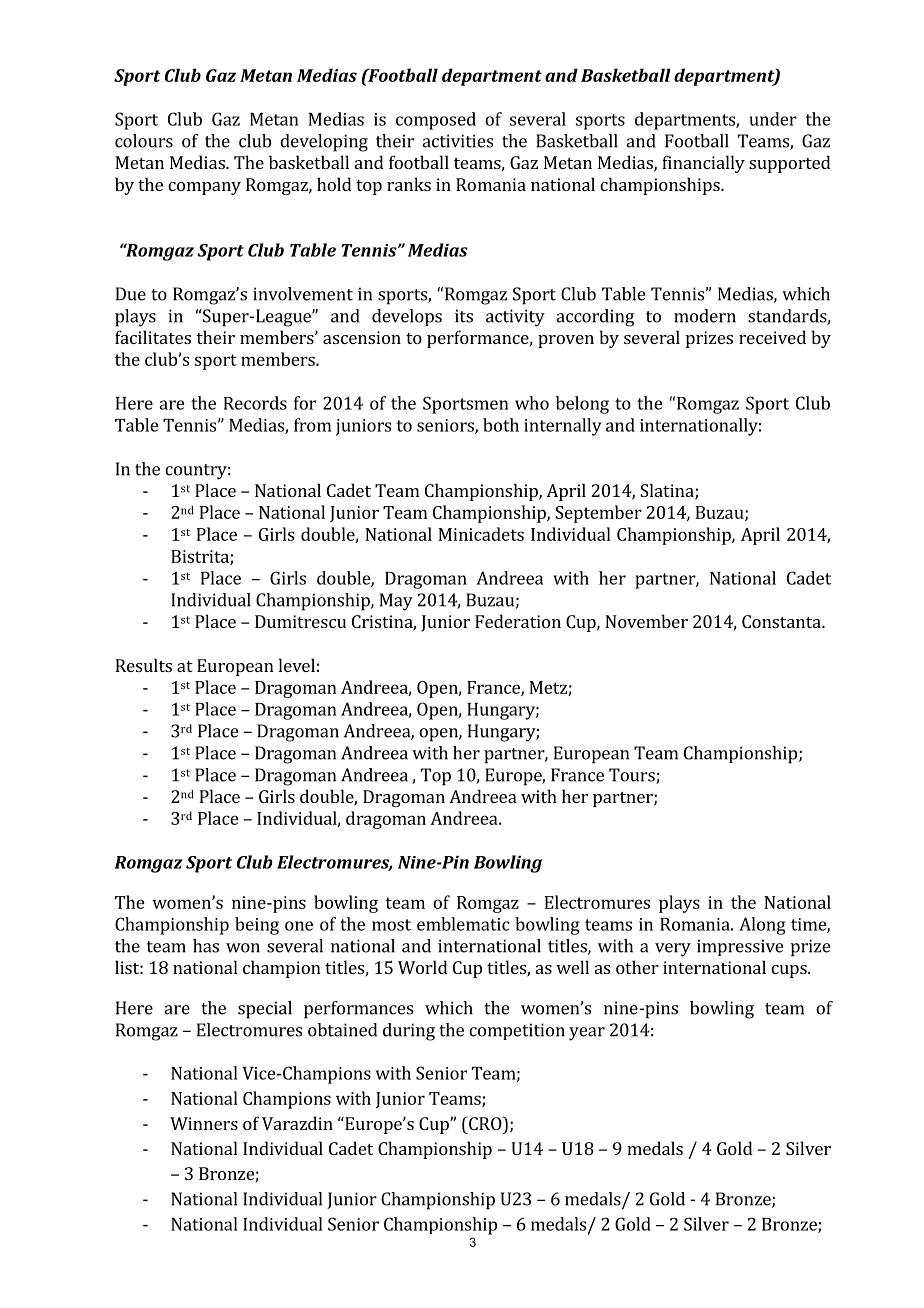  What do you see at coordinates (204, 1123) in the screenshot?
I see `Winners` at bounding box center [204, 1123].
